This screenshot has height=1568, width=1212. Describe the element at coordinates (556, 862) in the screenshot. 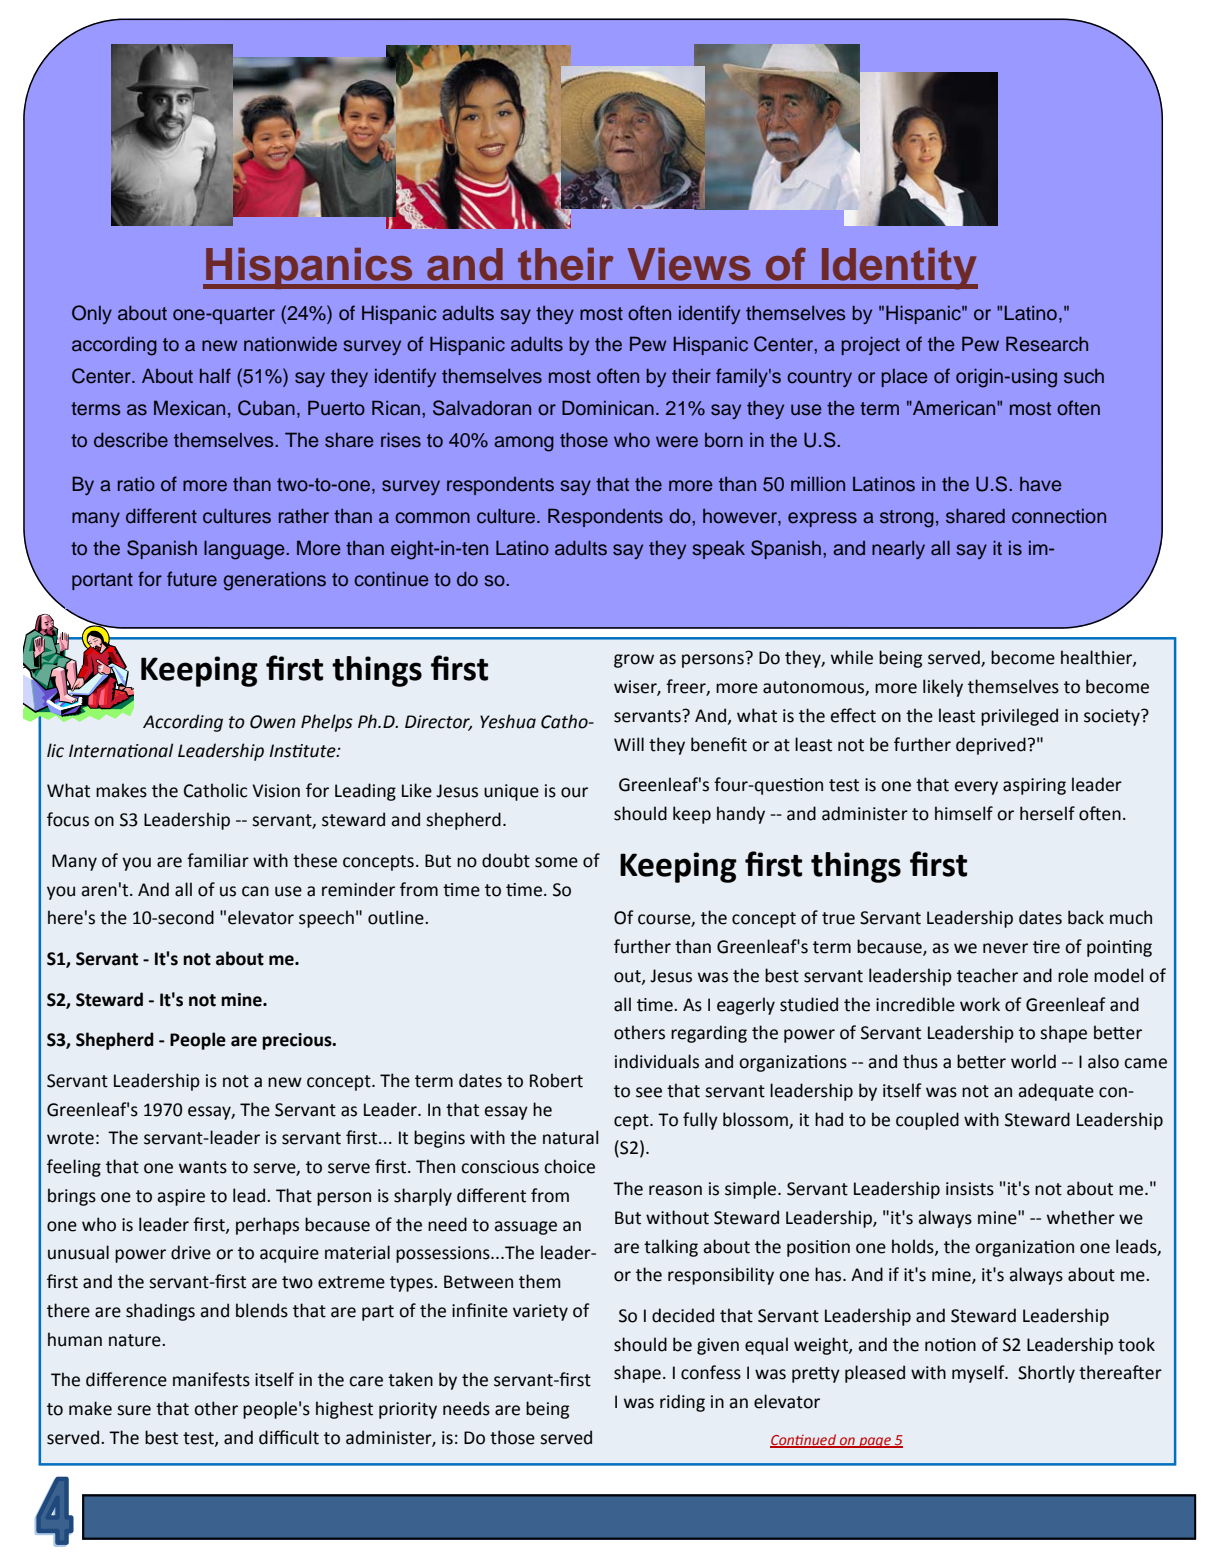

I see `some` at that location.
